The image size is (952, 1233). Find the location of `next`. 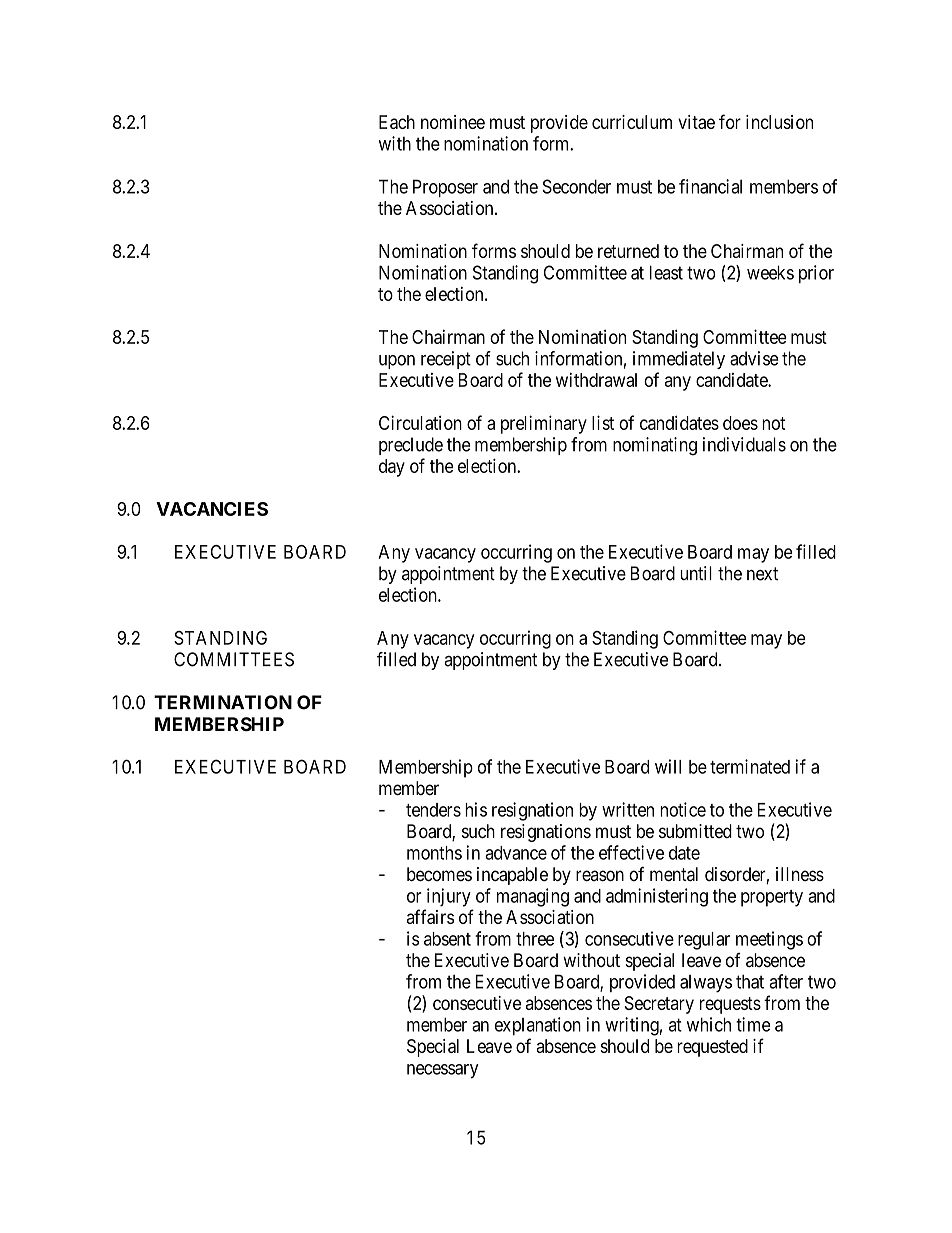

next is located at coordinates (762, 574).
